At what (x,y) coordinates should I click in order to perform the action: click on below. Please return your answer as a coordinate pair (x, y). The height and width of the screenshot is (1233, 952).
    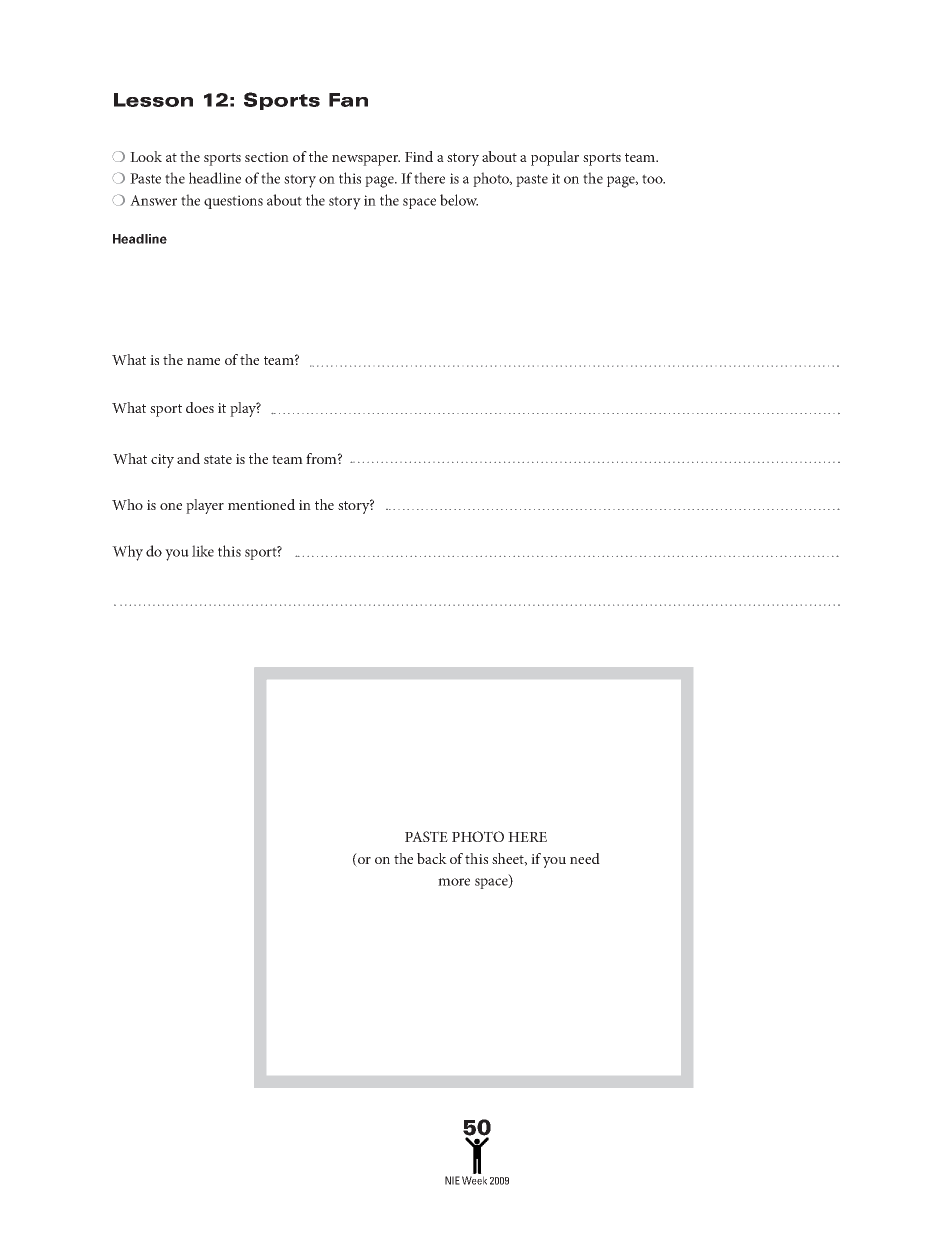
    Looking at the image, I should click on (459, 200).
